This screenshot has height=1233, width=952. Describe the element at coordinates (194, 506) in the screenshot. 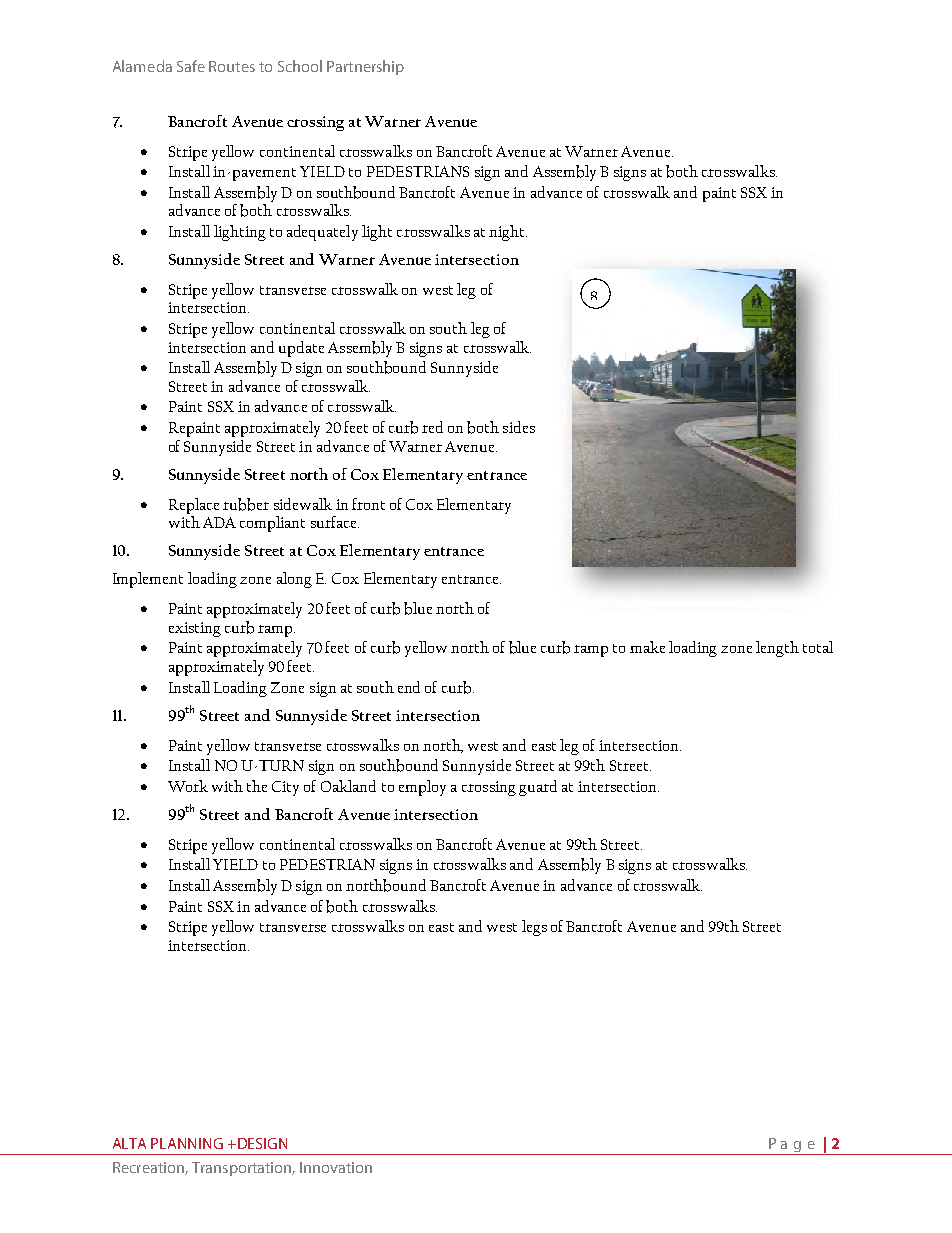

I see `Replace` at that location.
